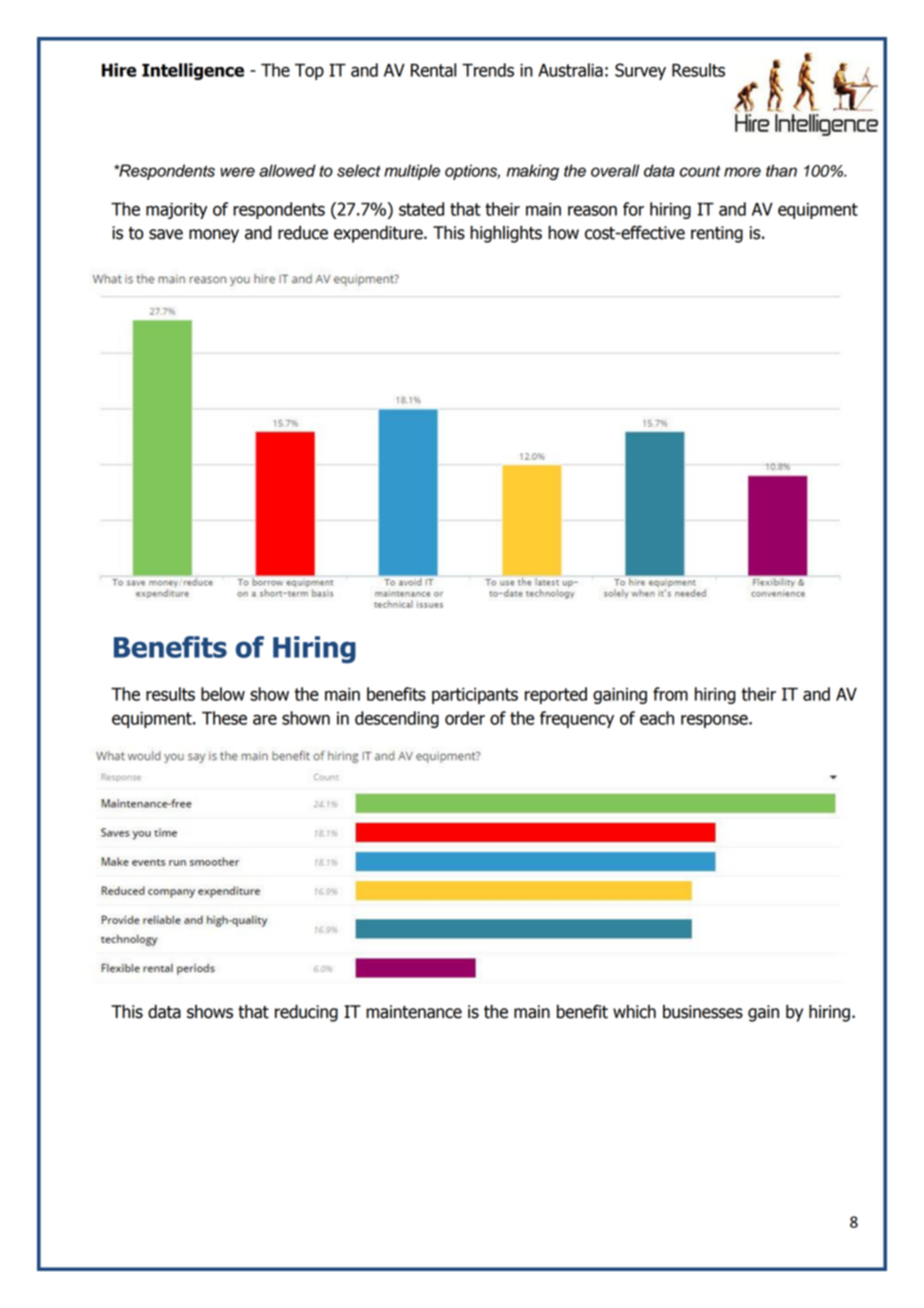  Describe the element at coordinates (193, 71) in the screenshot. I see `Intelligence` at that location.
